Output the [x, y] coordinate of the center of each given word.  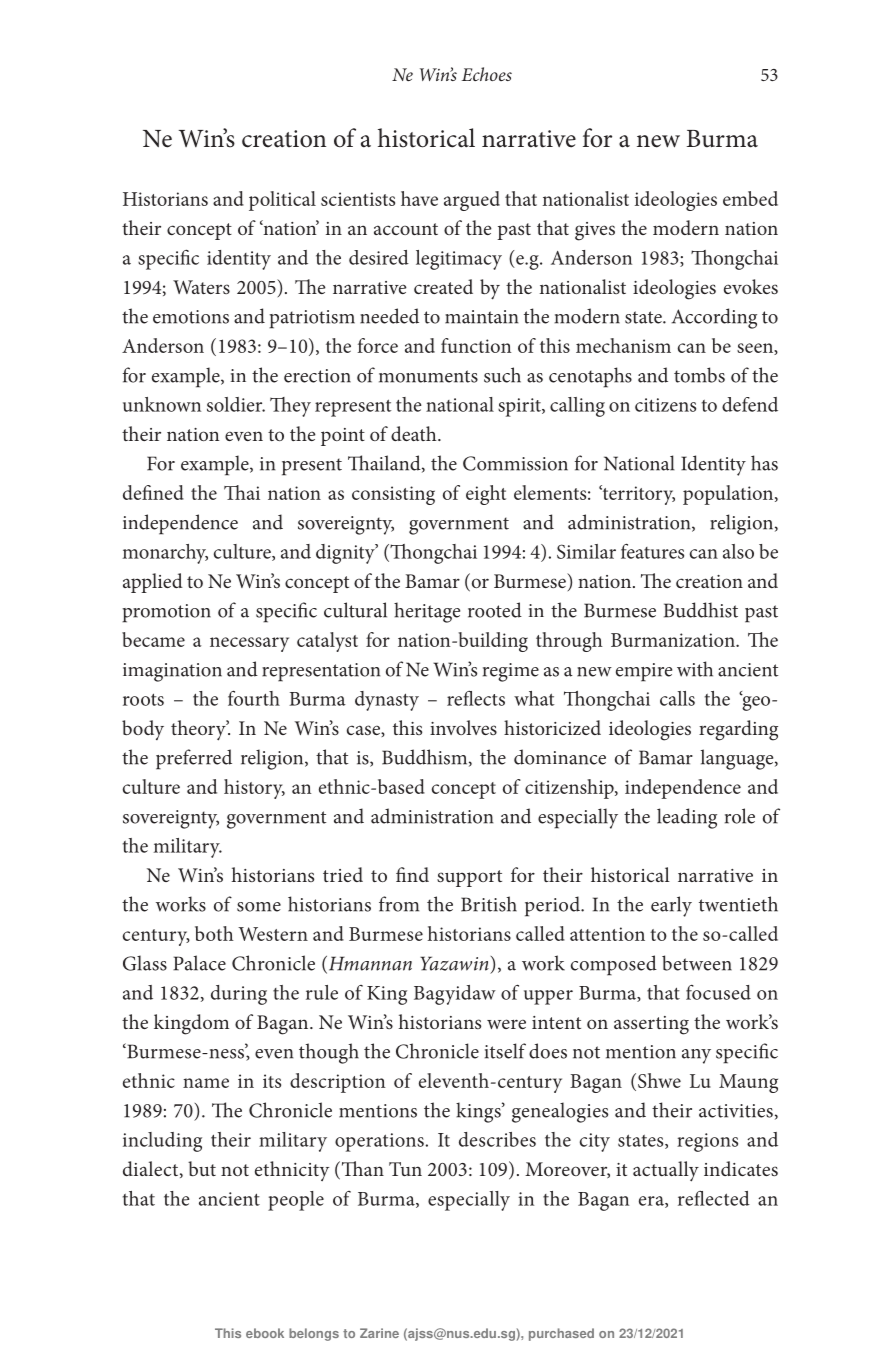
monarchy [165, 554]
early [671, 906]
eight [486, 495]
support [469, 878]
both [214, 933]
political [282, 201]
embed [750, 198]
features [652, 551]
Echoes [487, 74]
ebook [265, 1333]
